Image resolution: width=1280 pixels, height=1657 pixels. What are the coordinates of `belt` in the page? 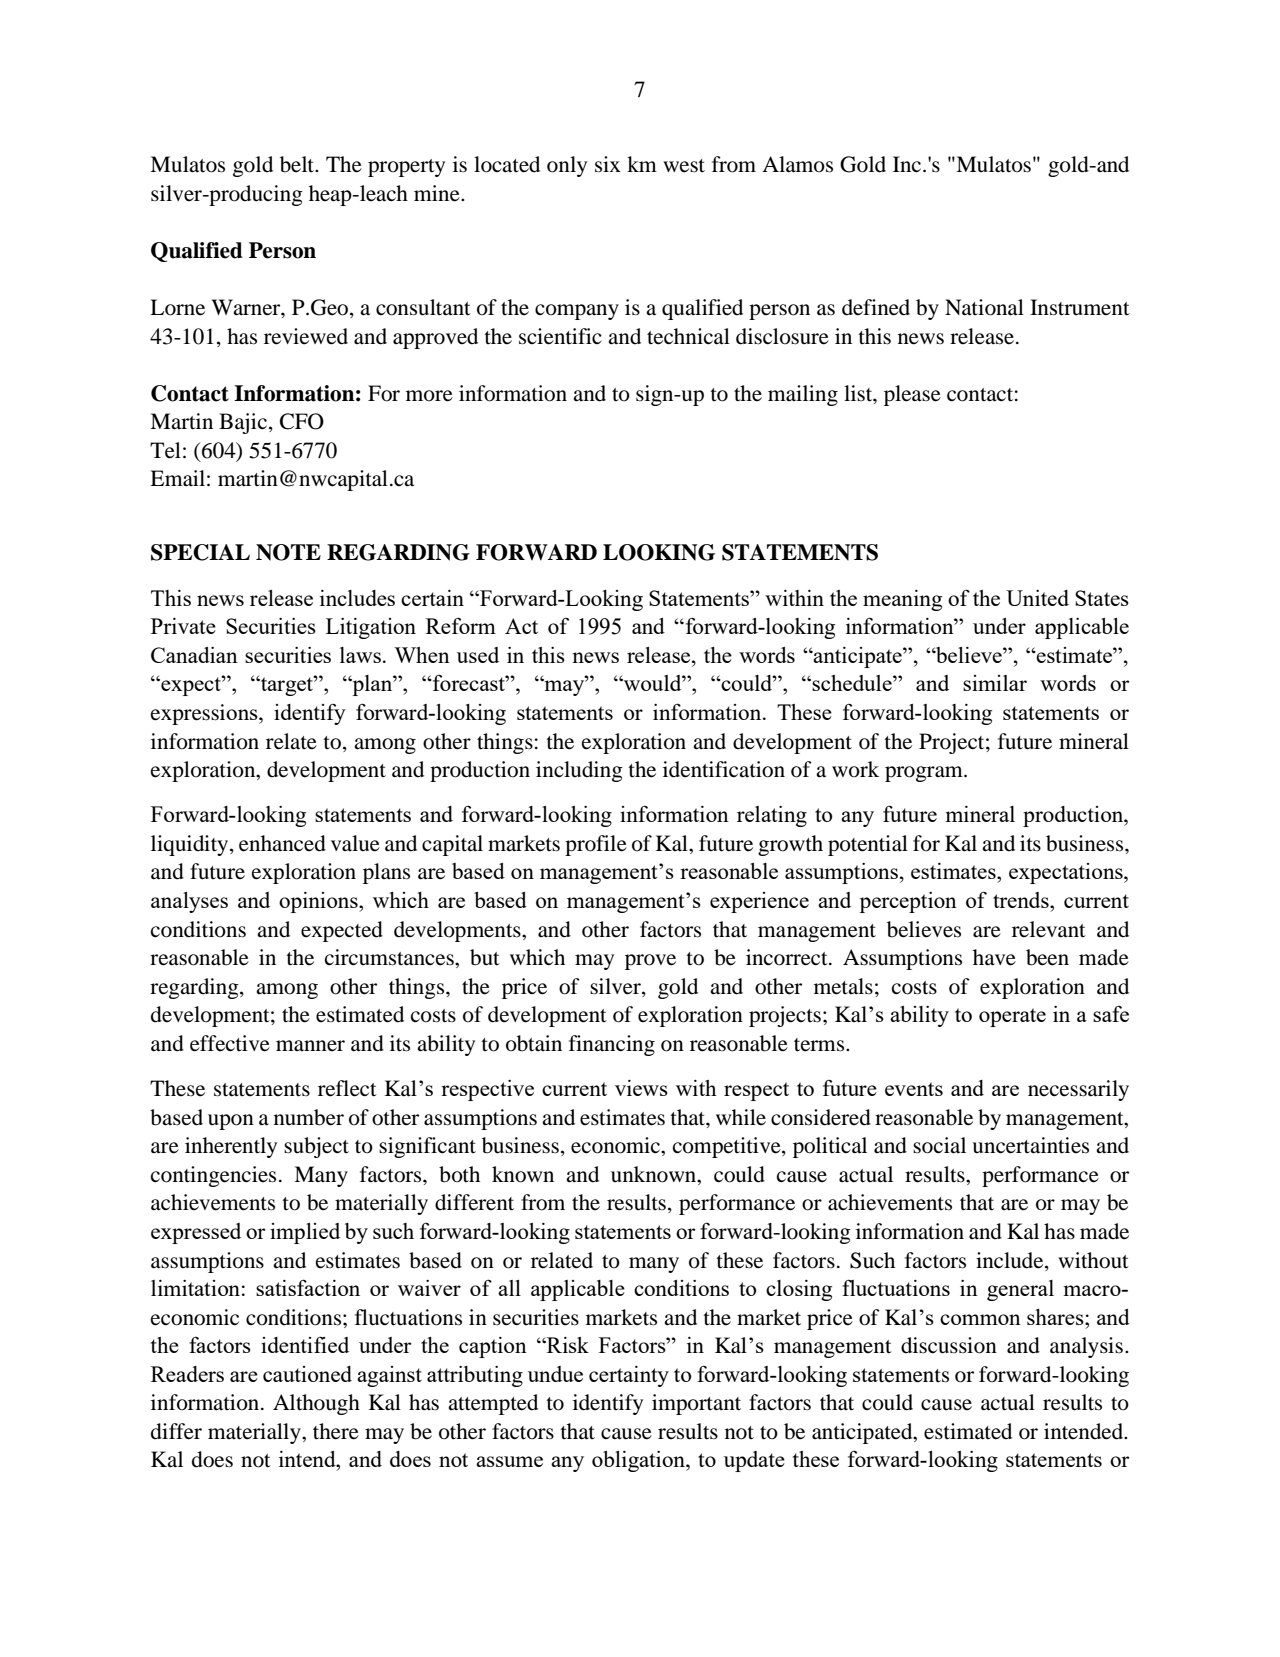 It's located at (298, 164).
